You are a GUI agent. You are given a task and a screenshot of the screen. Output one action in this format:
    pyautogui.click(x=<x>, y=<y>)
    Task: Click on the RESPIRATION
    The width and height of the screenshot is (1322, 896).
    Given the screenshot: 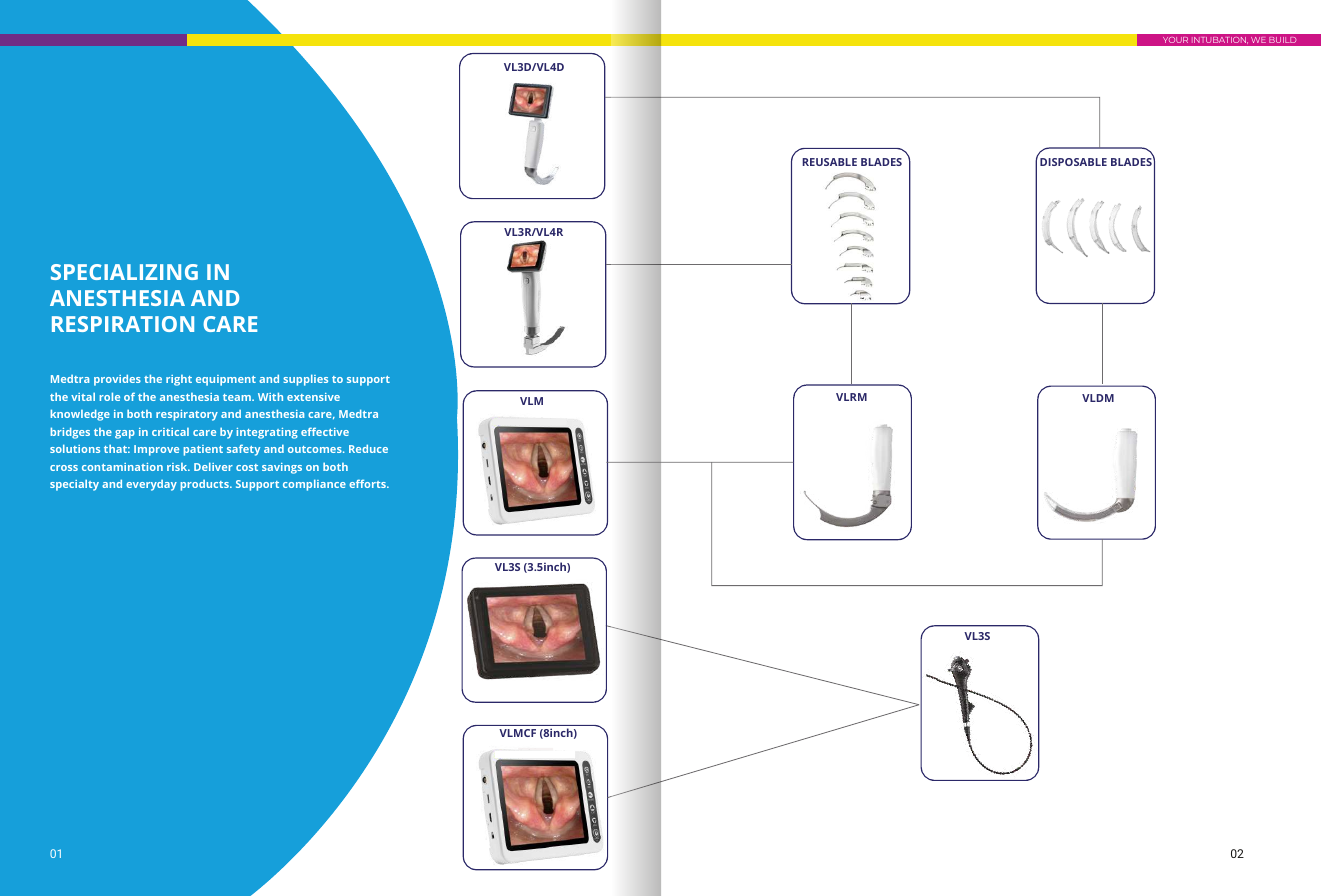 What is the action you would take?
    pyautogui.click(x=123, y=324)
